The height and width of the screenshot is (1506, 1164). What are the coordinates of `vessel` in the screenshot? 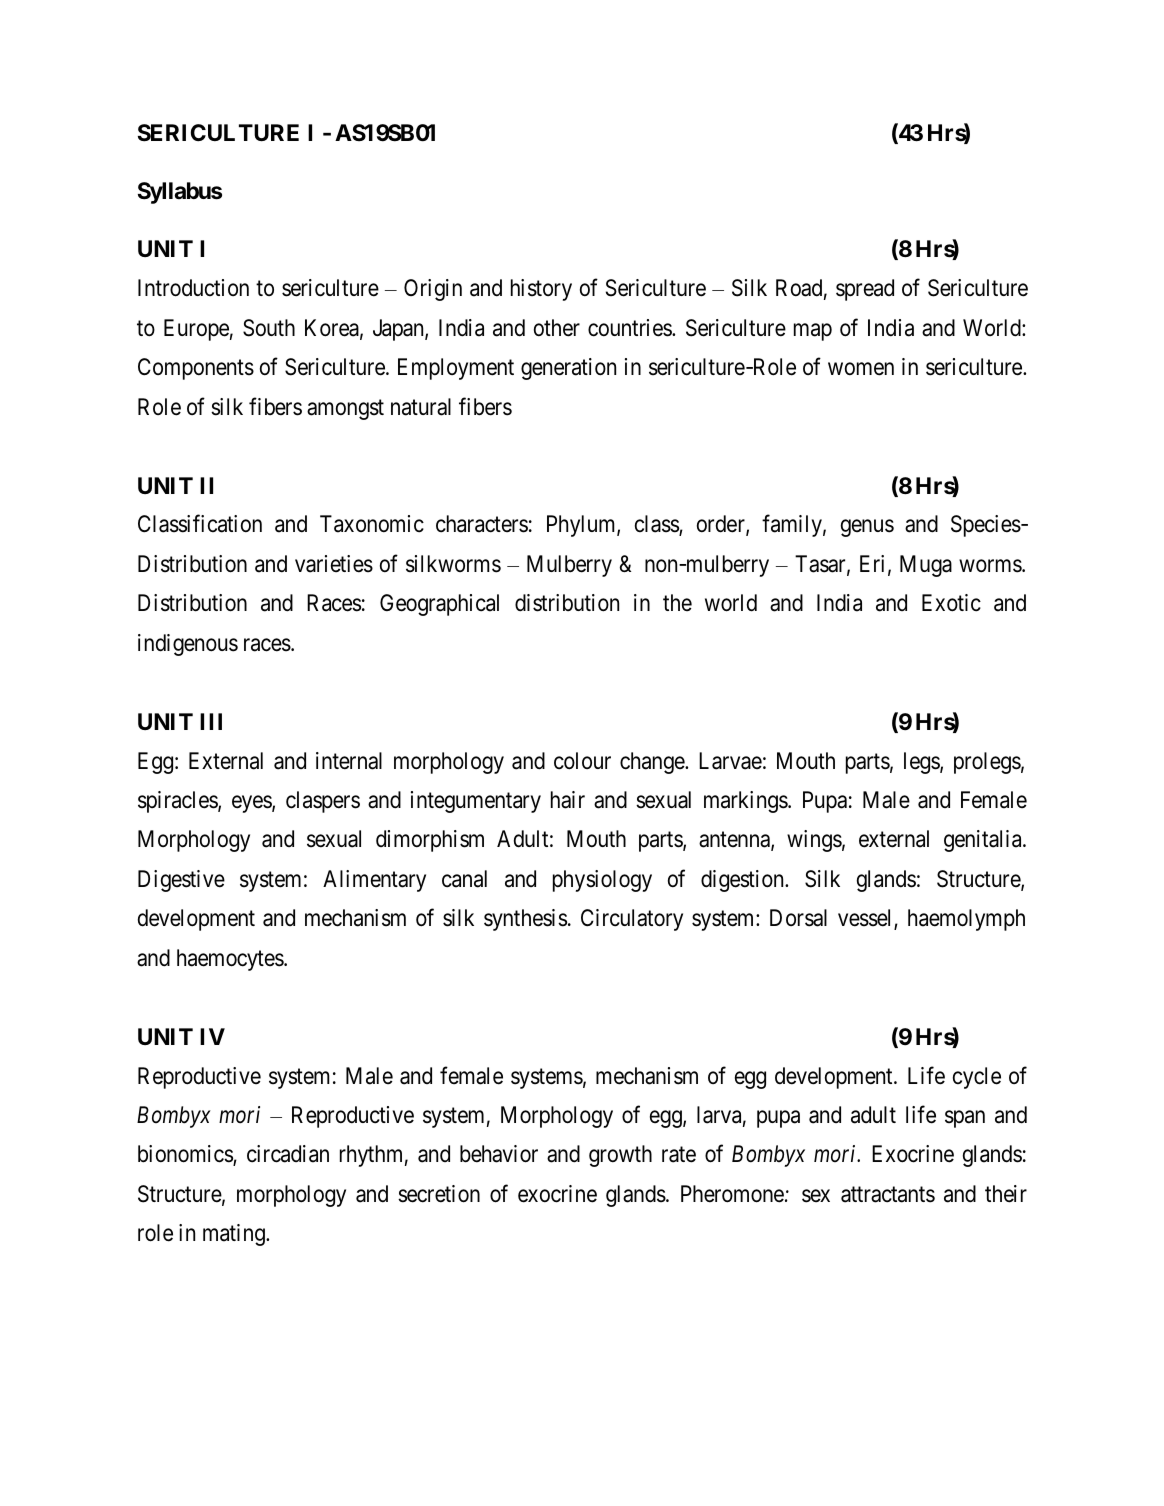 It's located at (866, 919).
